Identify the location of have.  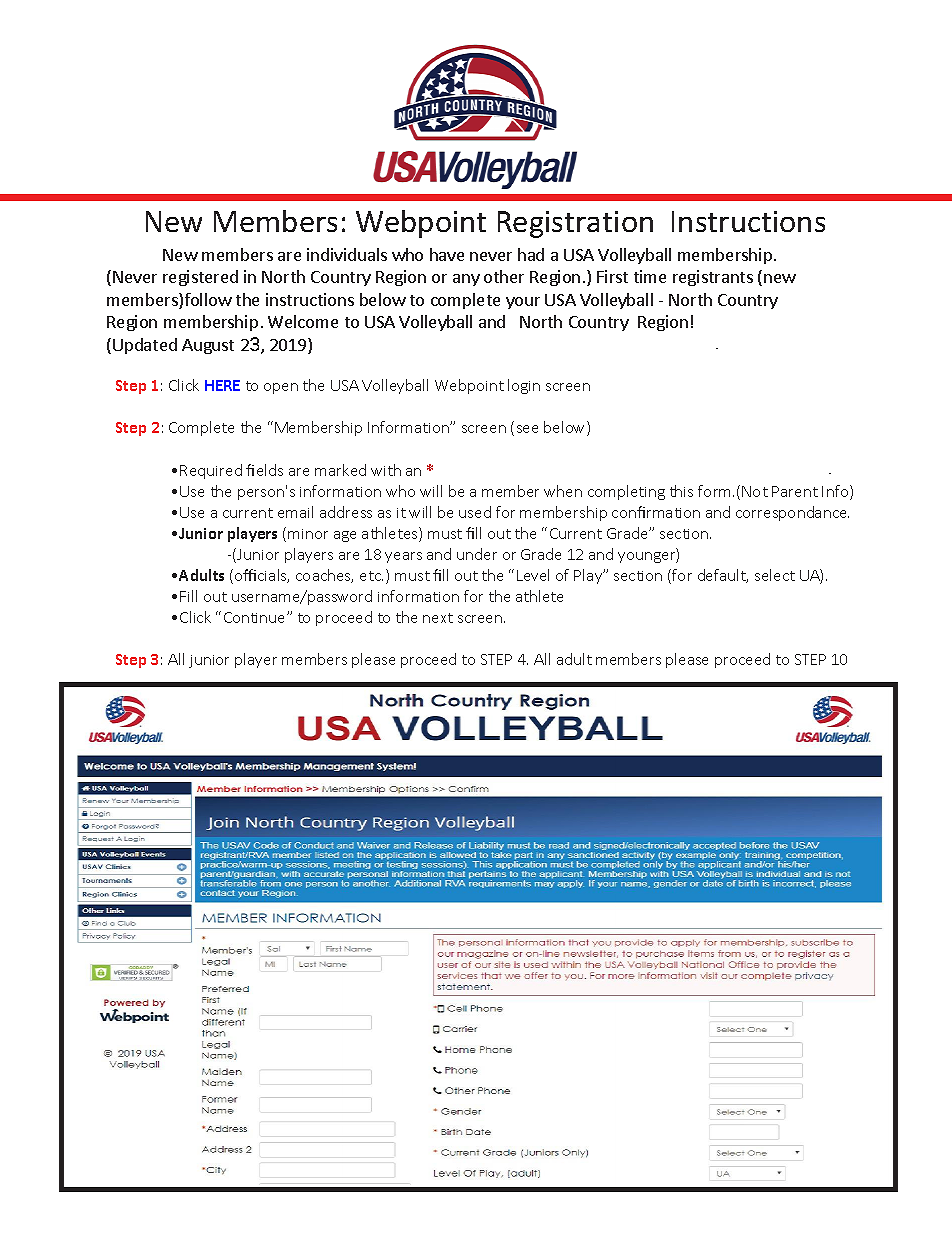
(447, 254).
